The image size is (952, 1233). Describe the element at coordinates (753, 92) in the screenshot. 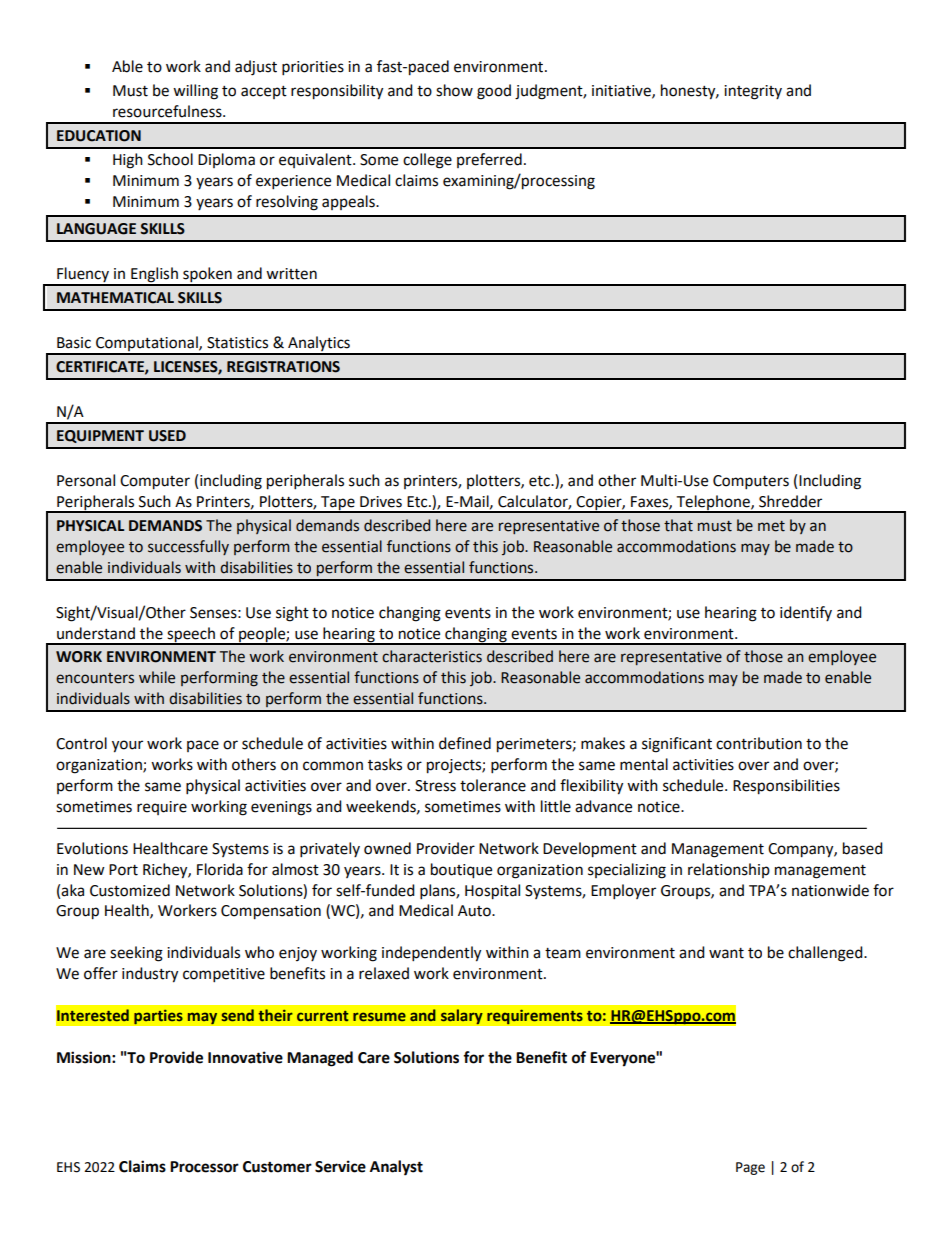

I see `integrity` at that location.
